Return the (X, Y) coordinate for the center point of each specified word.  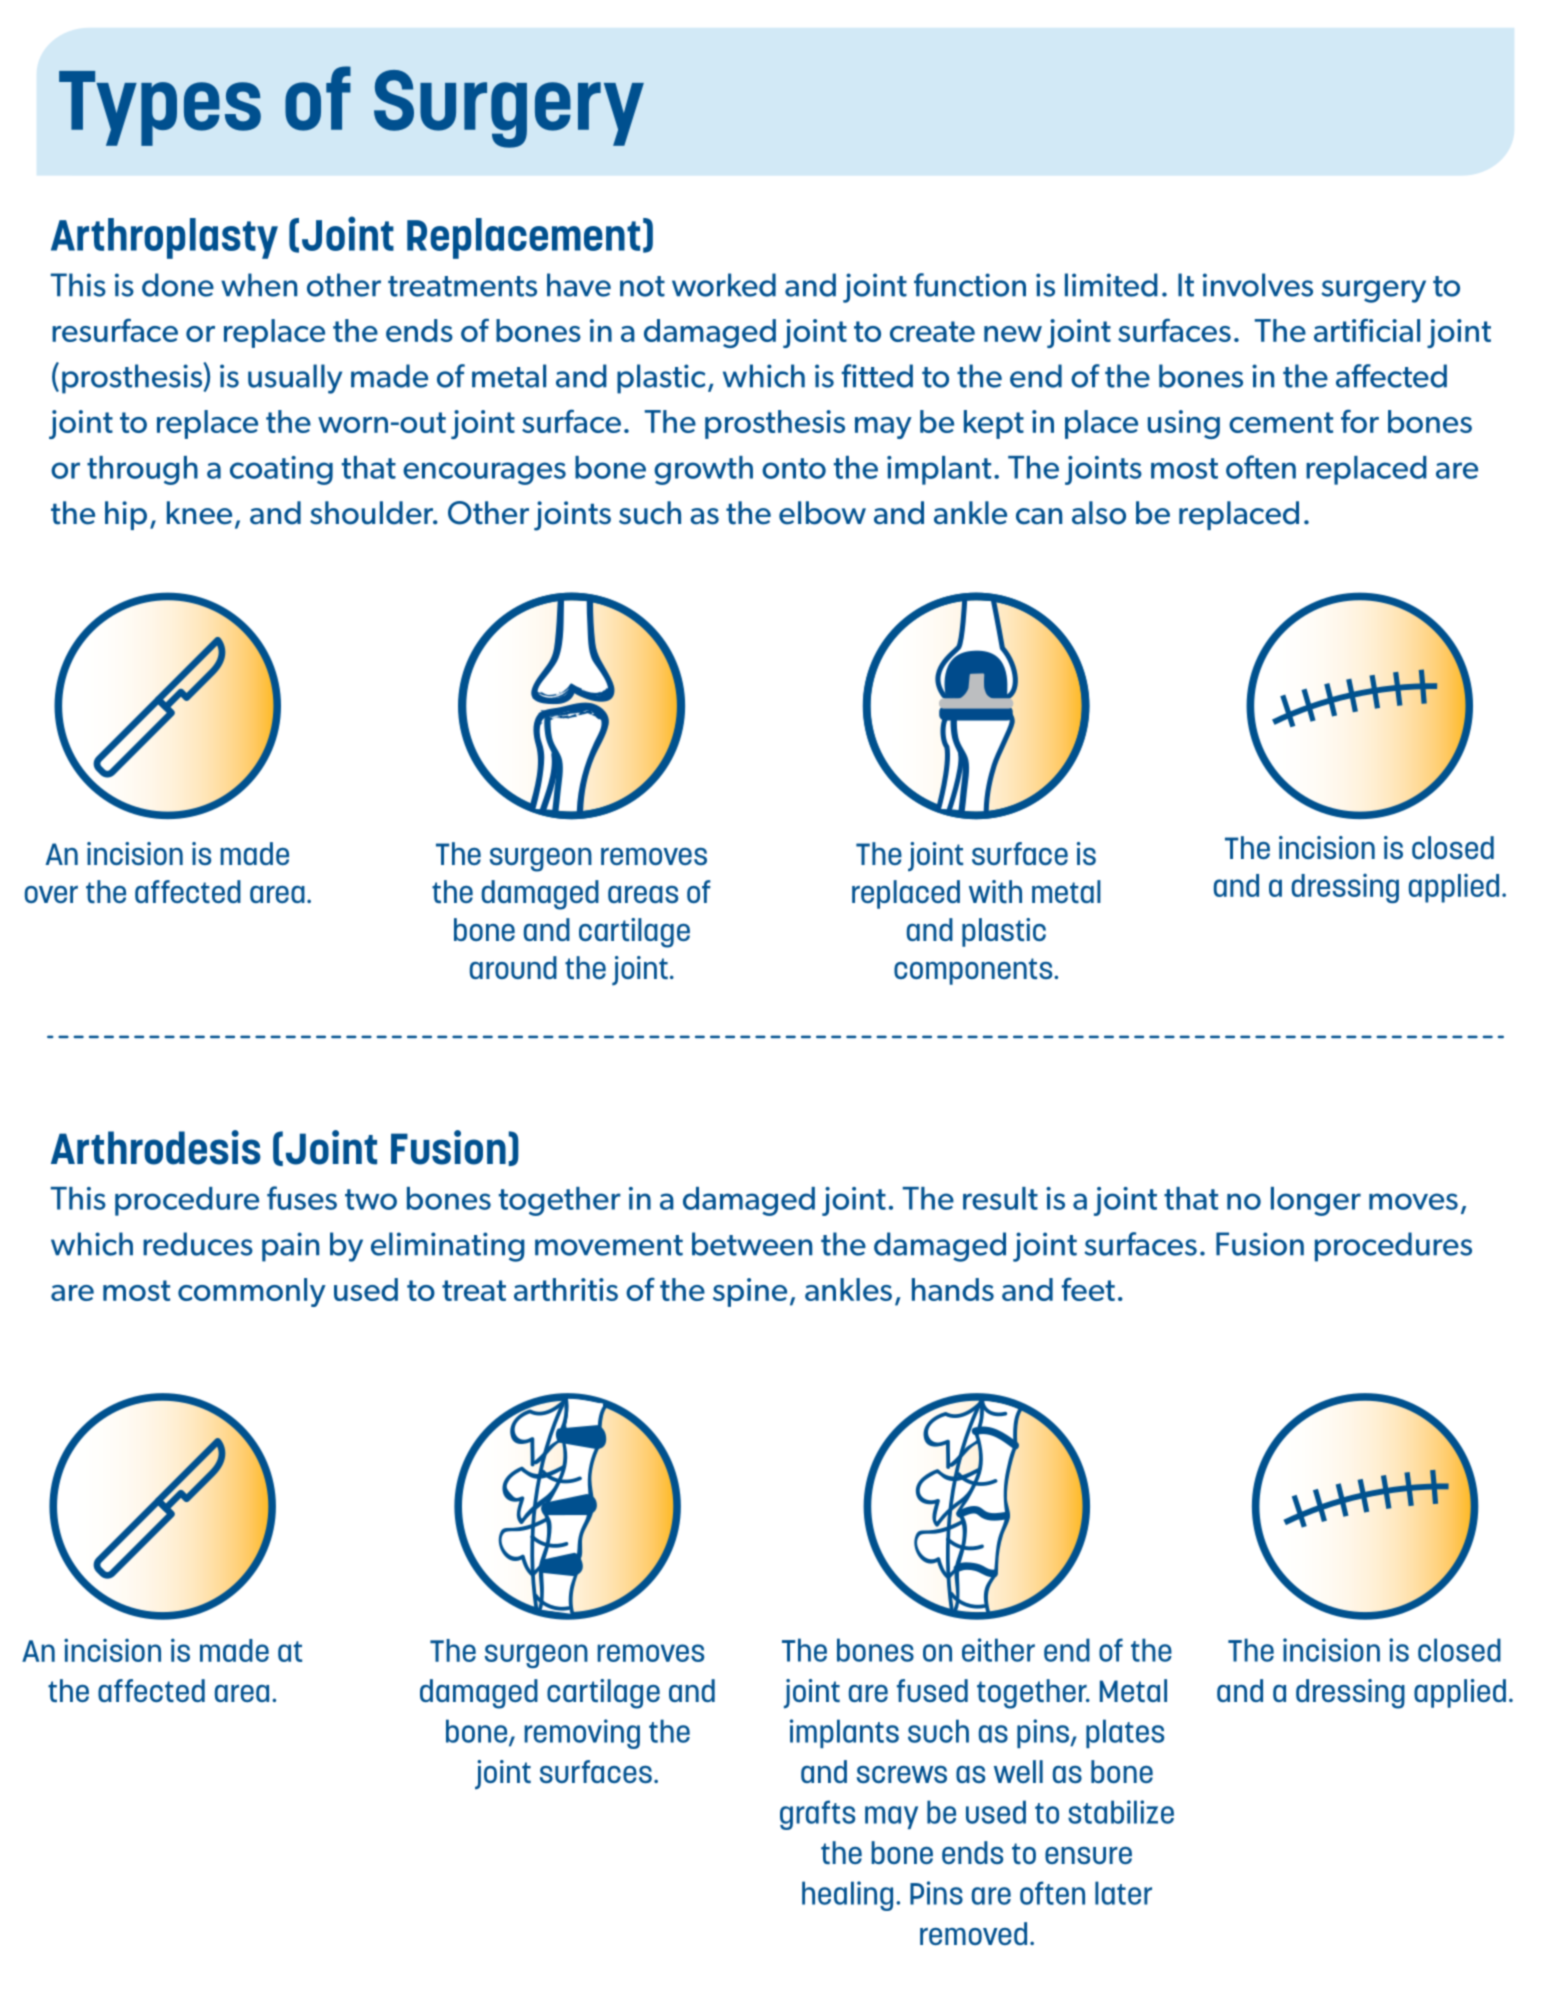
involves (1258, 285)
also (1099, 513)
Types (160, 108)
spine (750, 1292)
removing (582, 1734)
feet (1088, 1289)
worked (724, 285)
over (51, 894)
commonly (252, 1292)
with (995, 891)
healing (847, 1896)
